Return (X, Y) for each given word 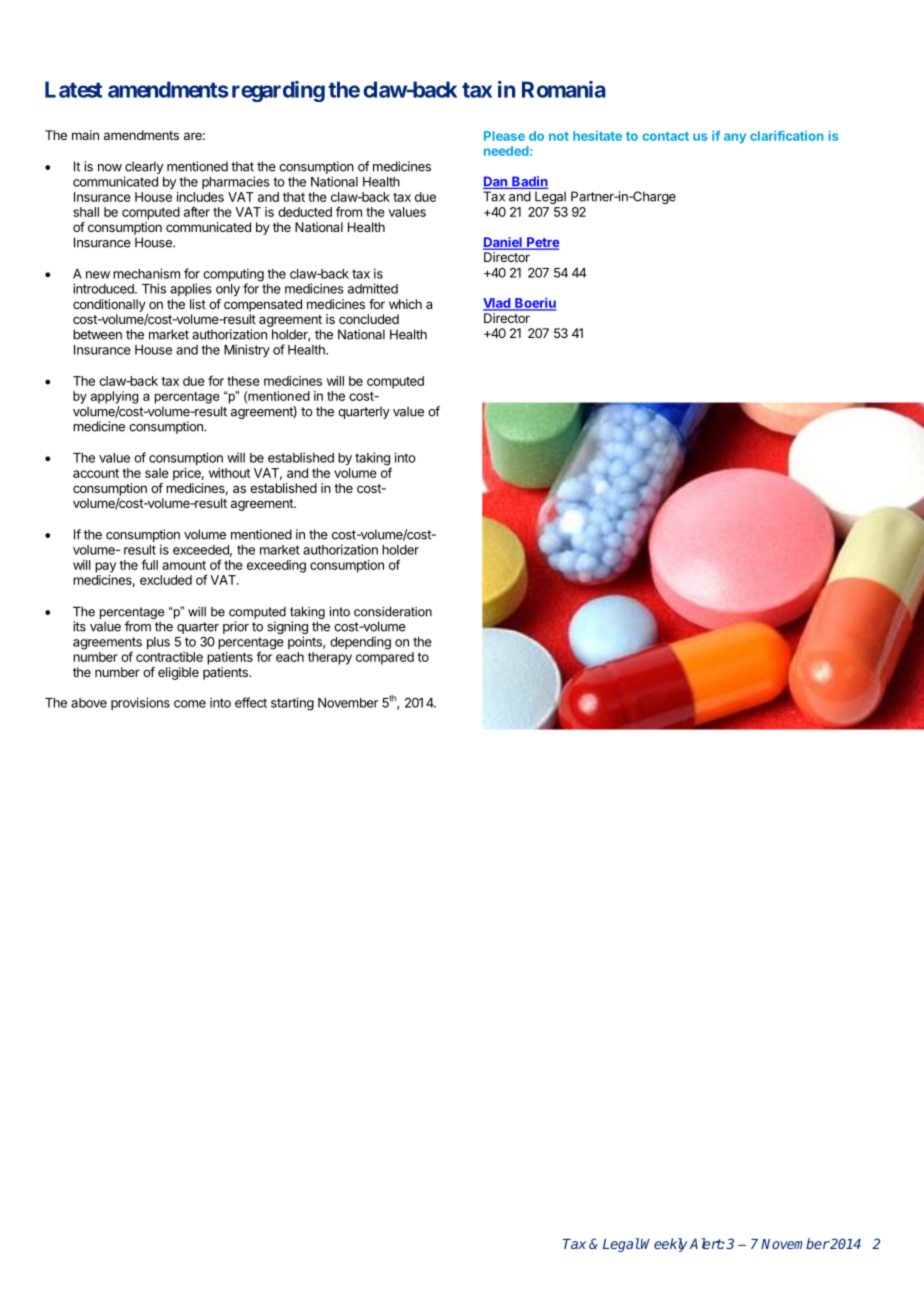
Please (504, 136)
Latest (73, 89)
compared (385, 658)
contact (665, 136)
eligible (178, 673)
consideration (393, 611)
